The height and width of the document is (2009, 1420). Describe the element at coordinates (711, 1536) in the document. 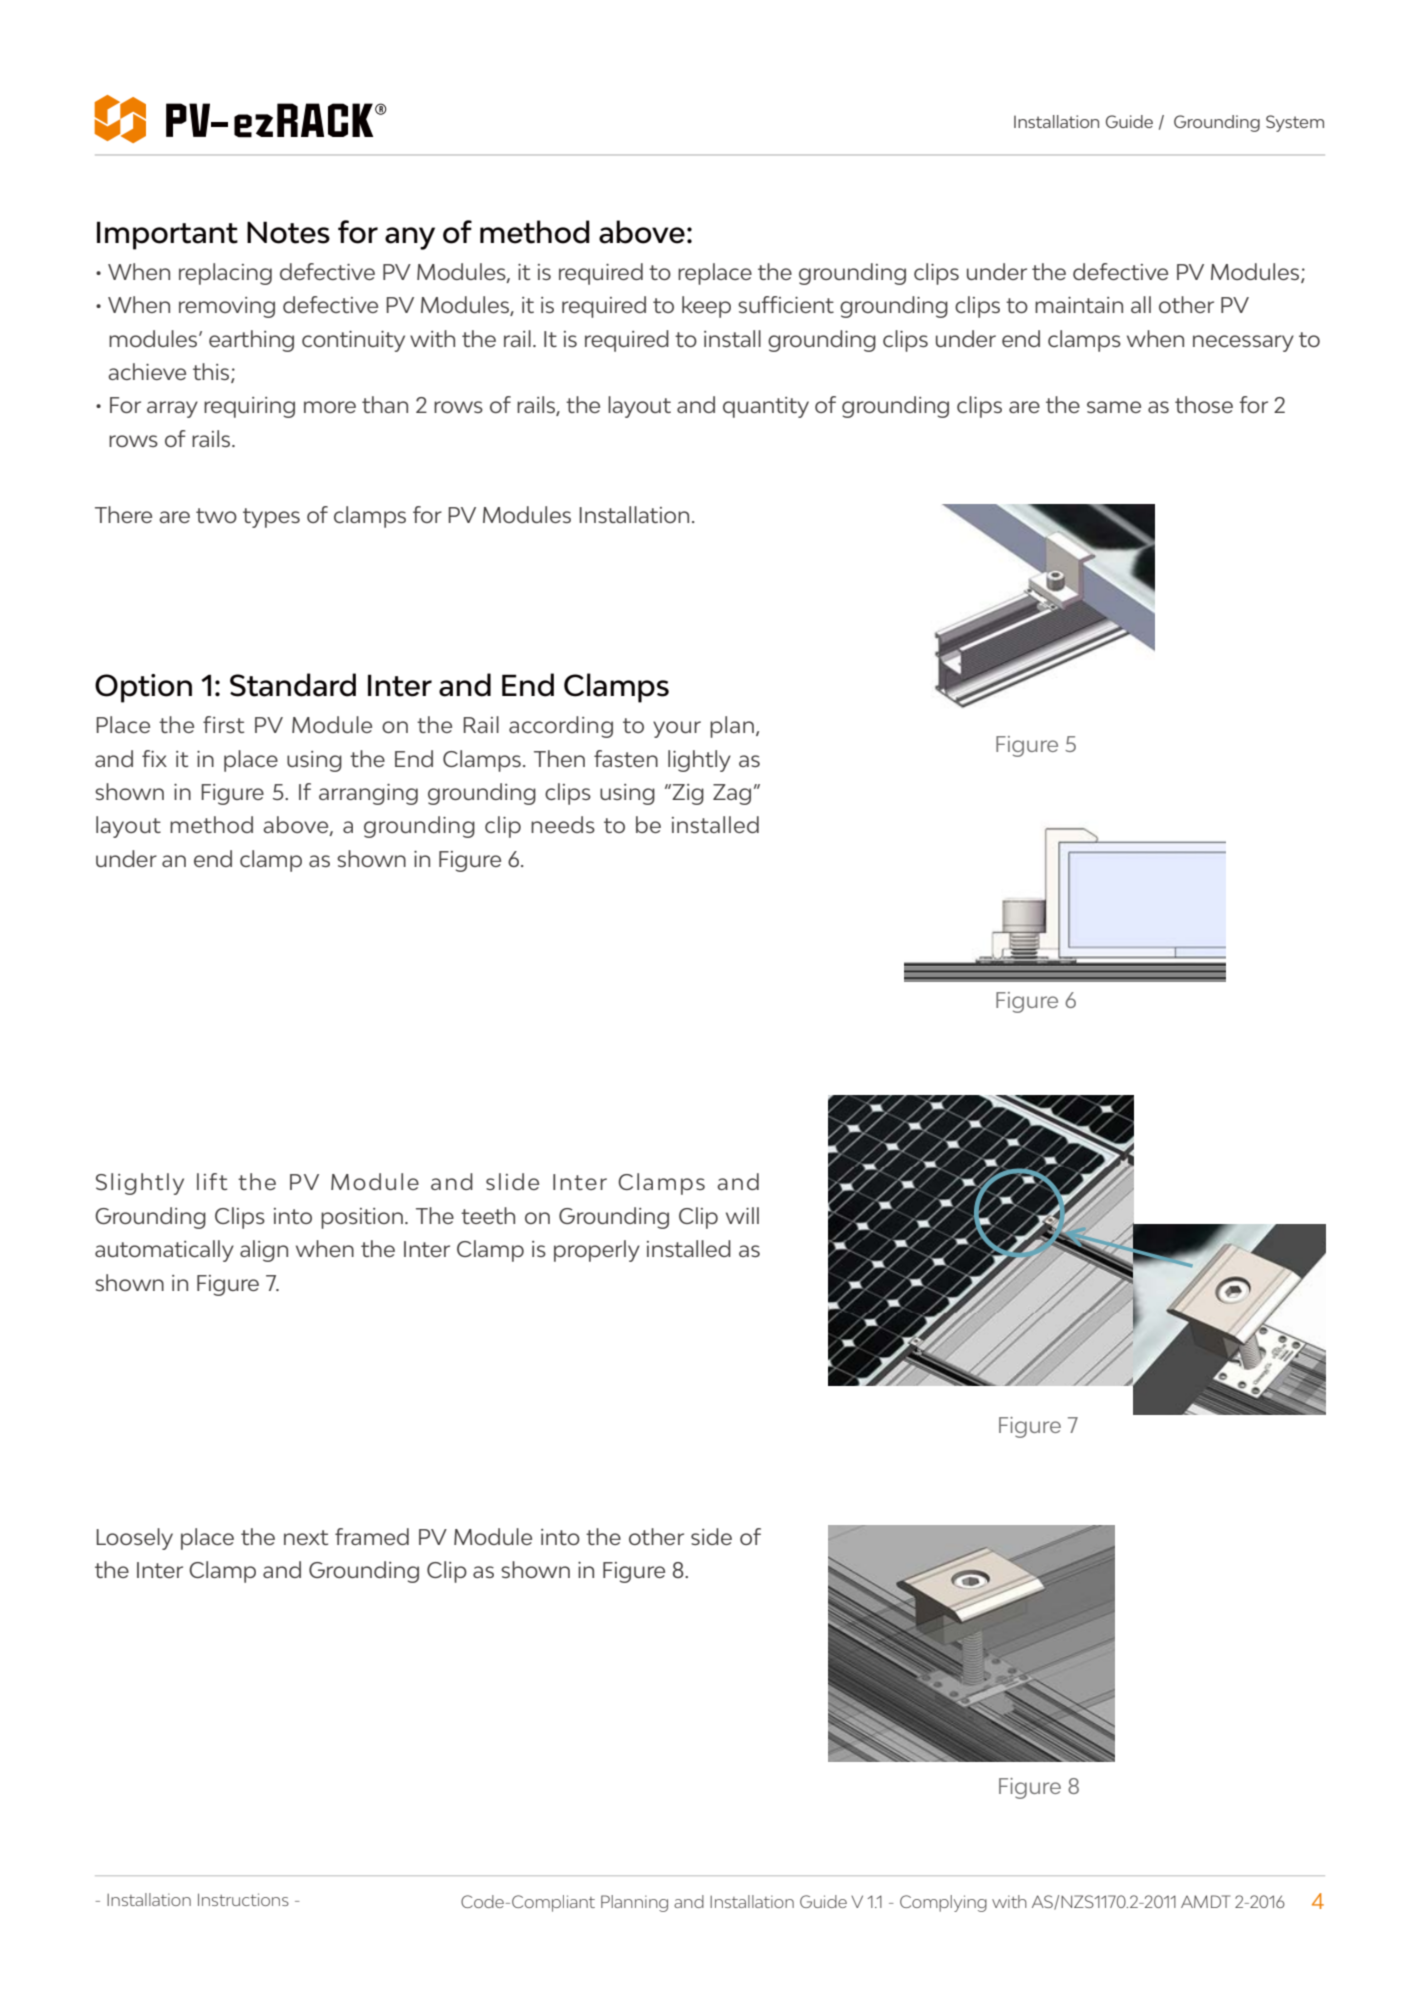

I see `side` at that location.
